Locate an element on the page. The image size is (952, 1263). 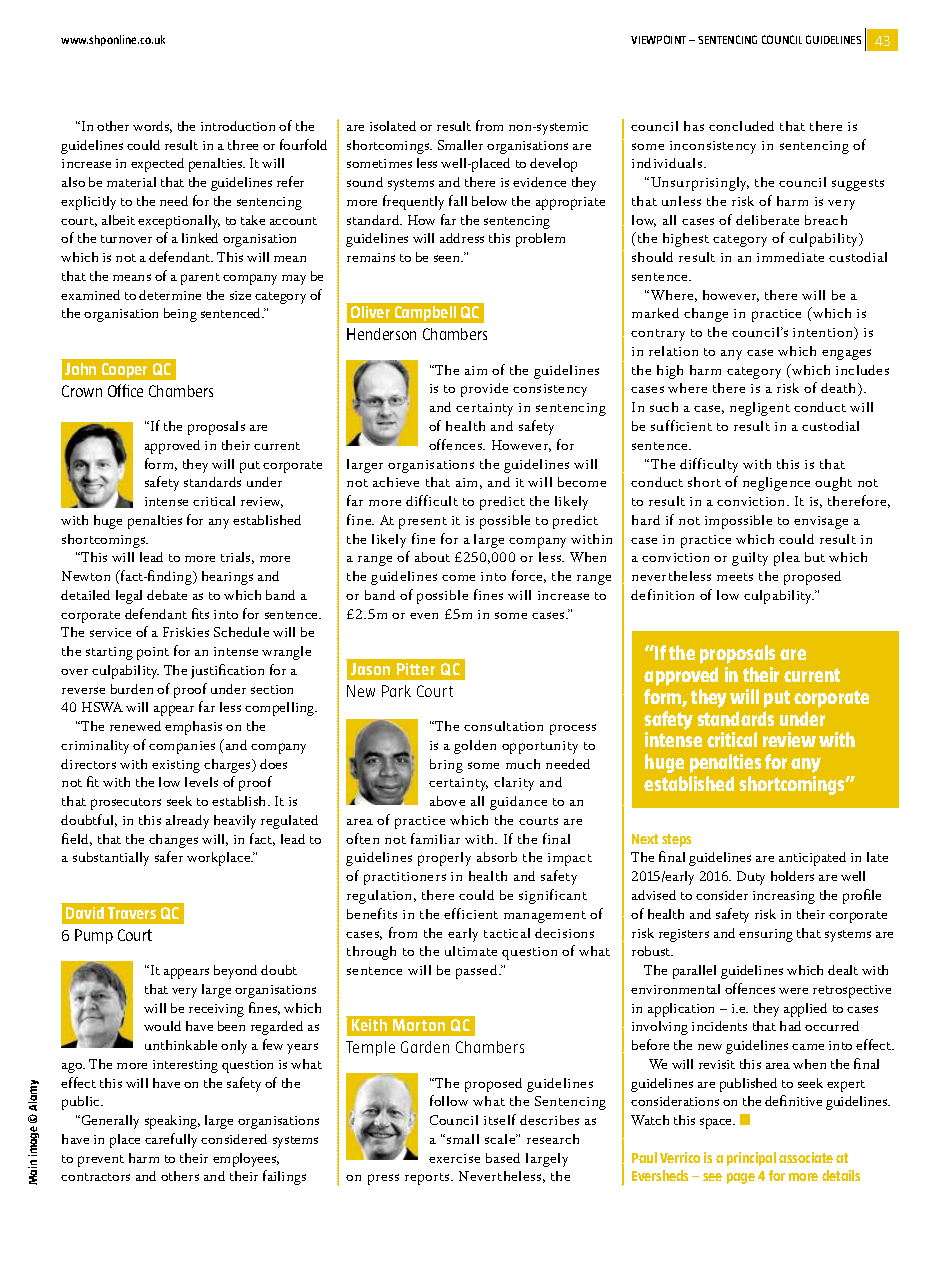
concluded is located at coordinates (741, 126).
